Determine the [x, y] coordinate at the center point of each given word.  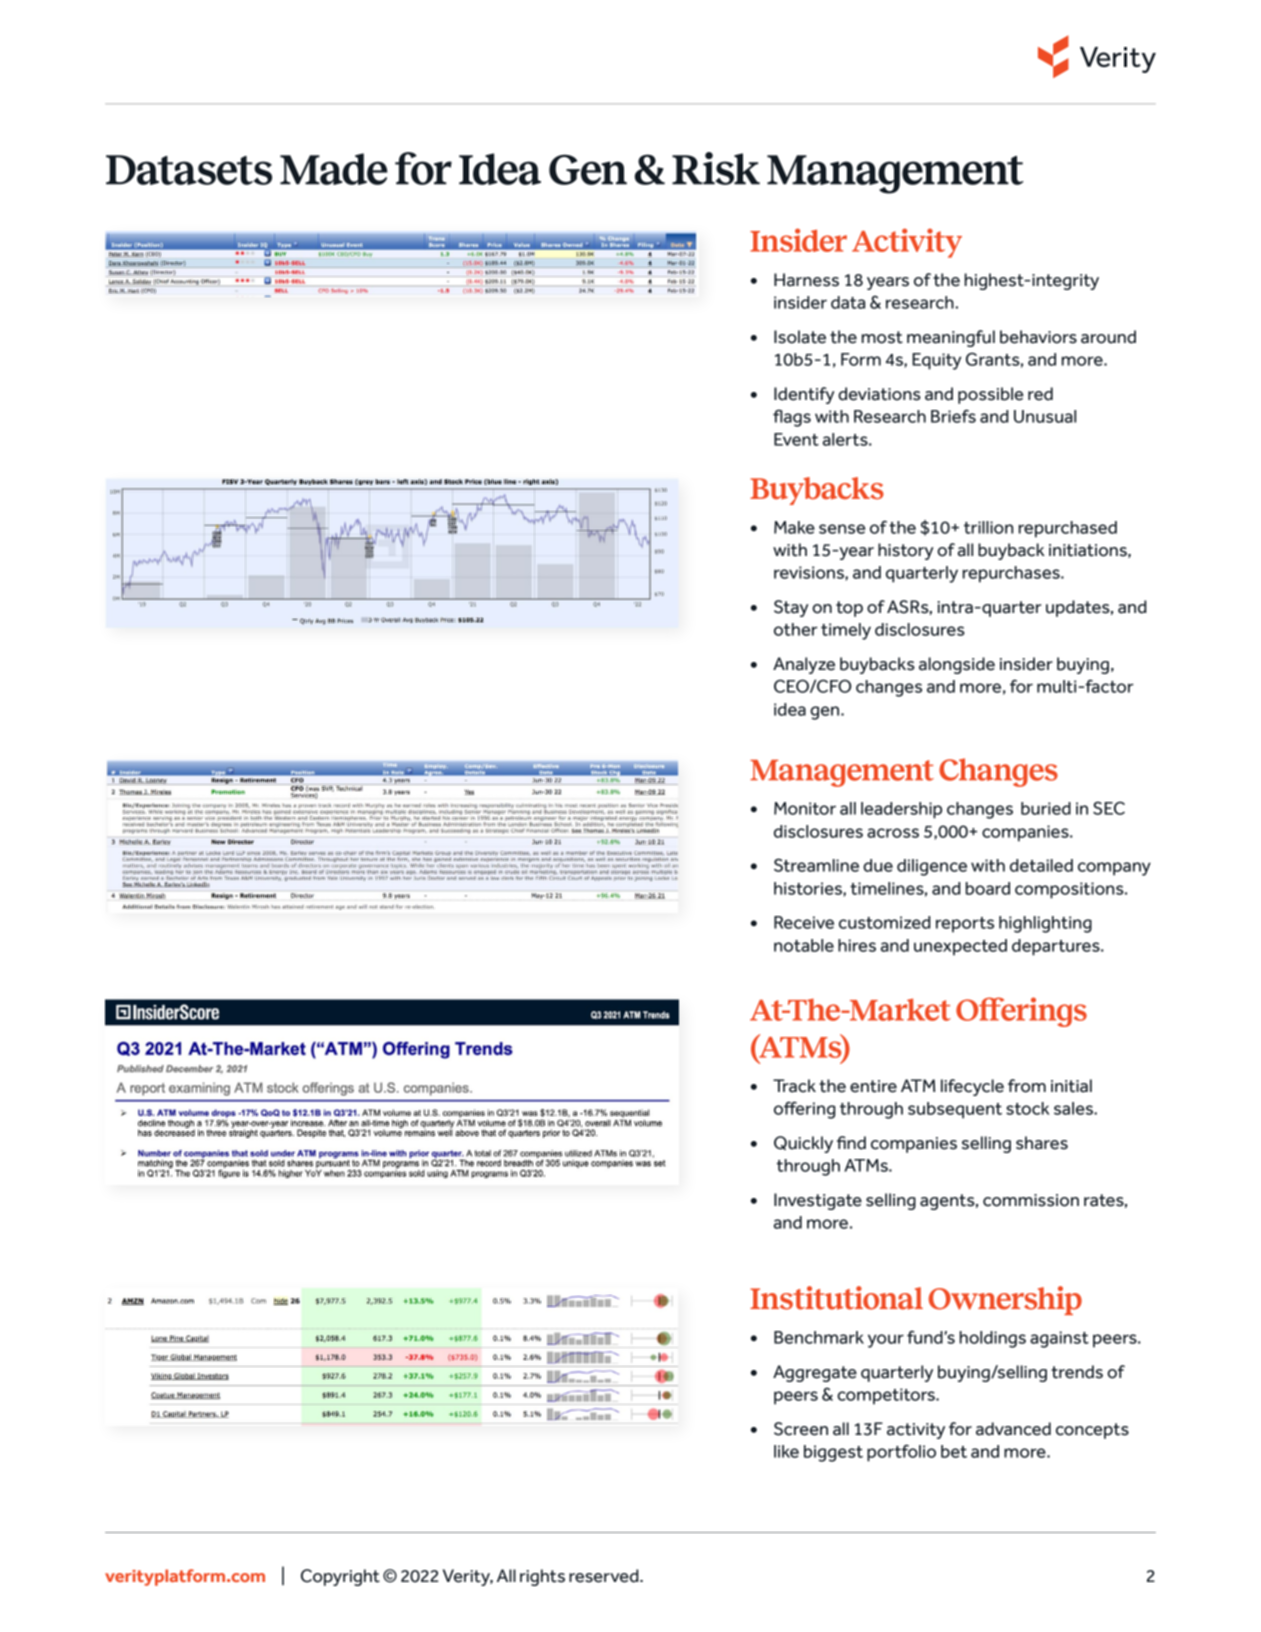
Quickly [803, 1144]
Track [794, 1086]
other [796, 629]
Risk [716, 168]
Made [334, 169]
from [1027, 1086]
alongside [957, 665]
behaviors [1038, 337]
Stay [791, 608]
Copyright [340, 1577]
